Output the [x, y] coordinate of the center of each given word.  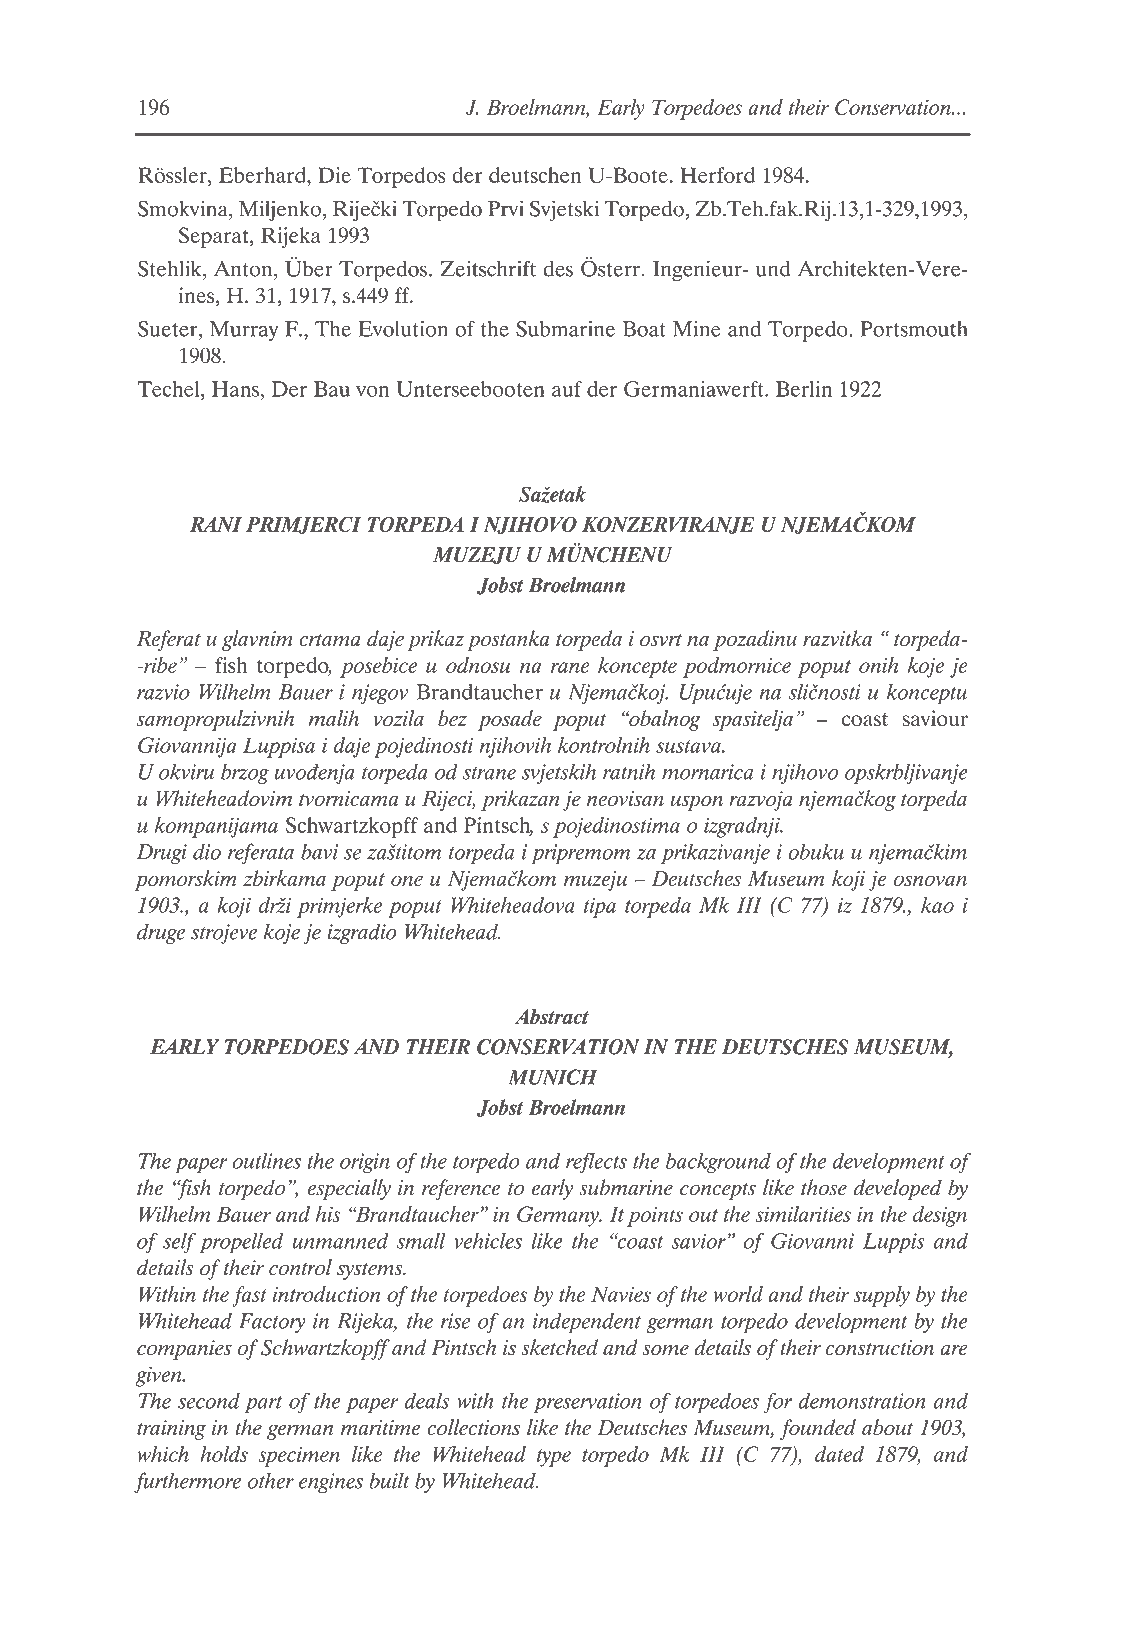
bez [452, 718]
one [407, 881]
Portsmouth [914, 329]
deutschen [535, 175]
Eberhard [263, 175]
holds [224, 1454]
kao [937, 905]
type [554, 1458]
